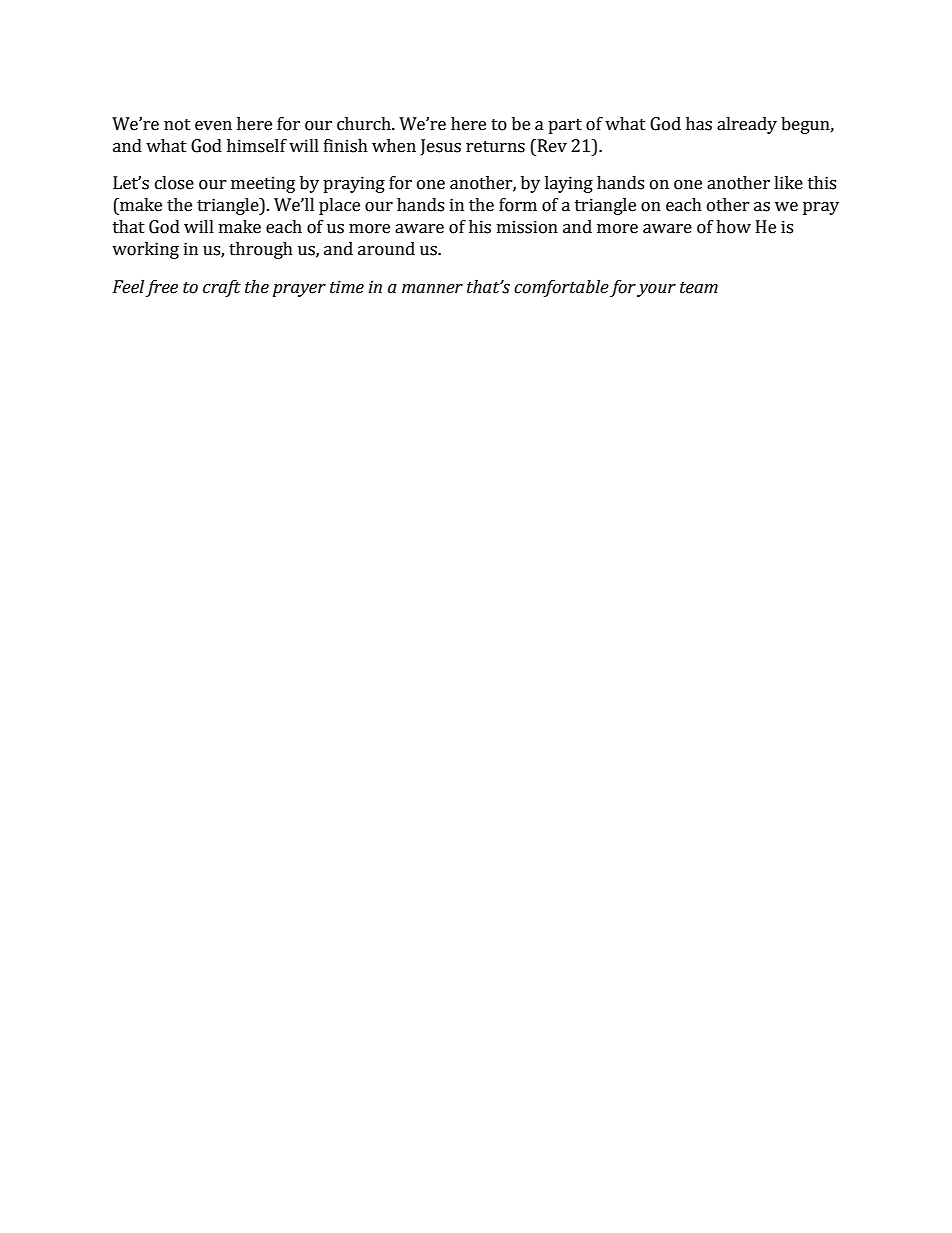  What do you see at coordinates (222, 288) in the page?
I see `craft` at bounding box center [222, 288].
